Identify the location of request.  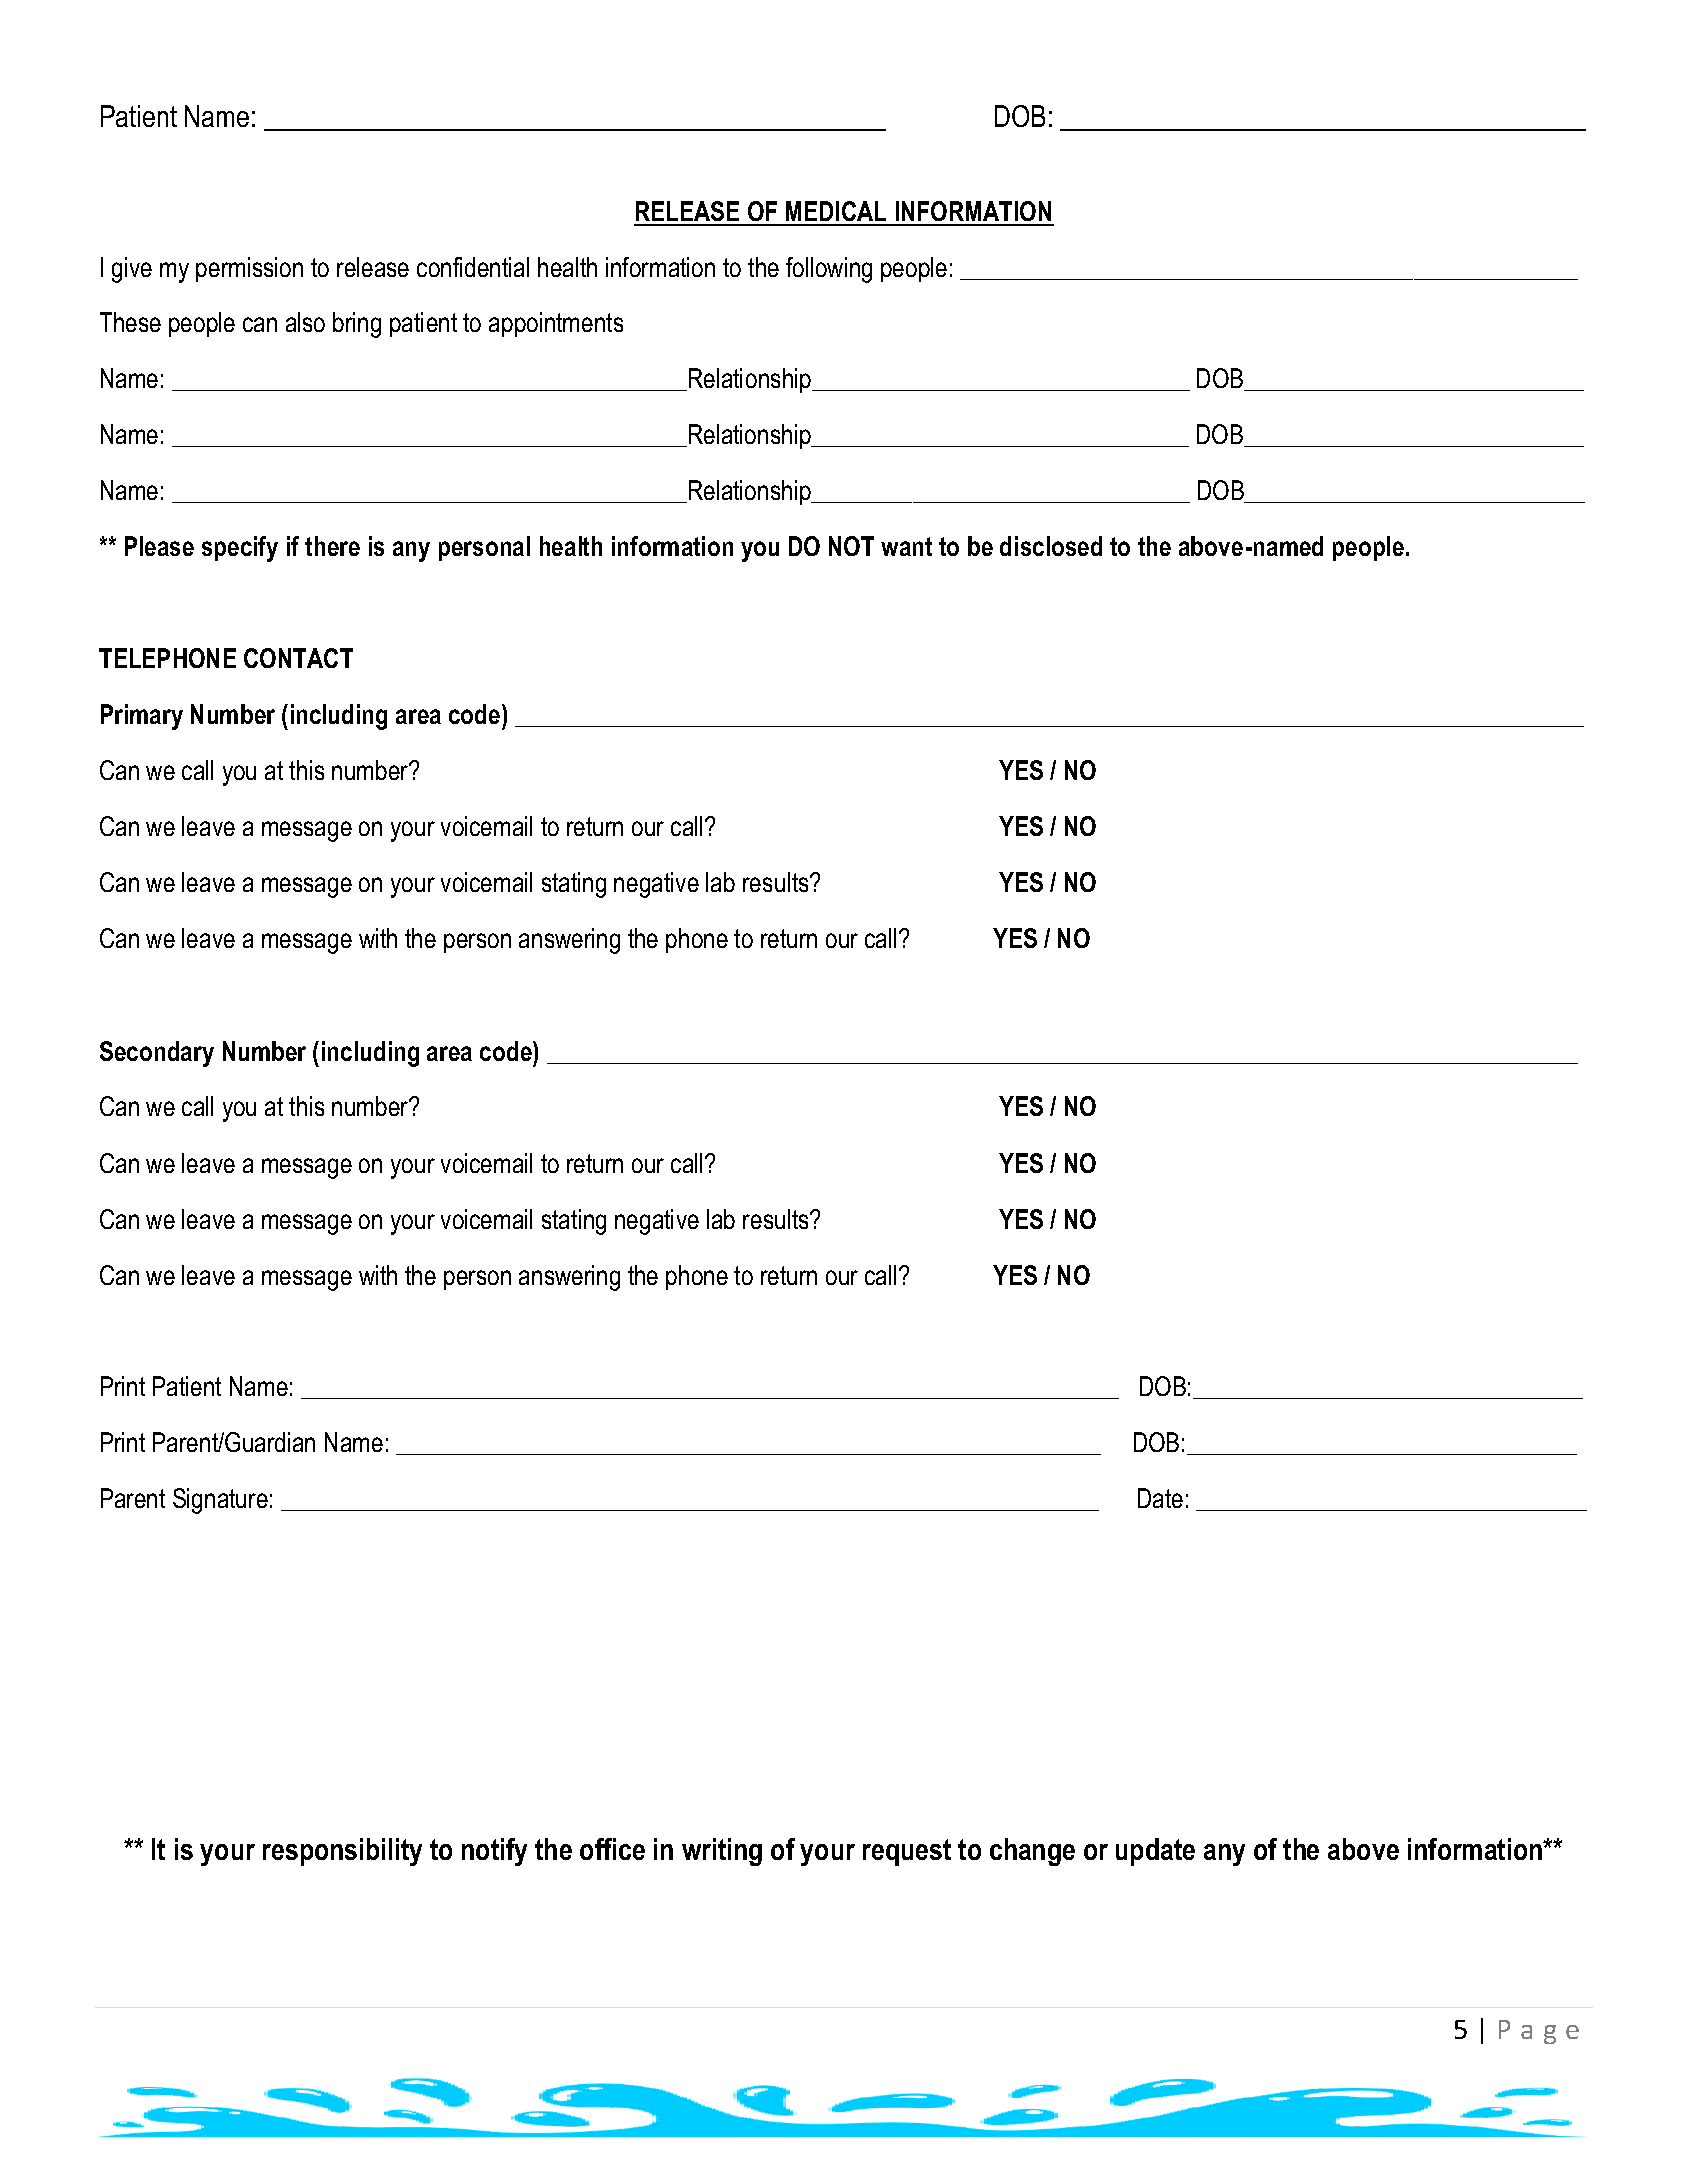
(907, 1852).
